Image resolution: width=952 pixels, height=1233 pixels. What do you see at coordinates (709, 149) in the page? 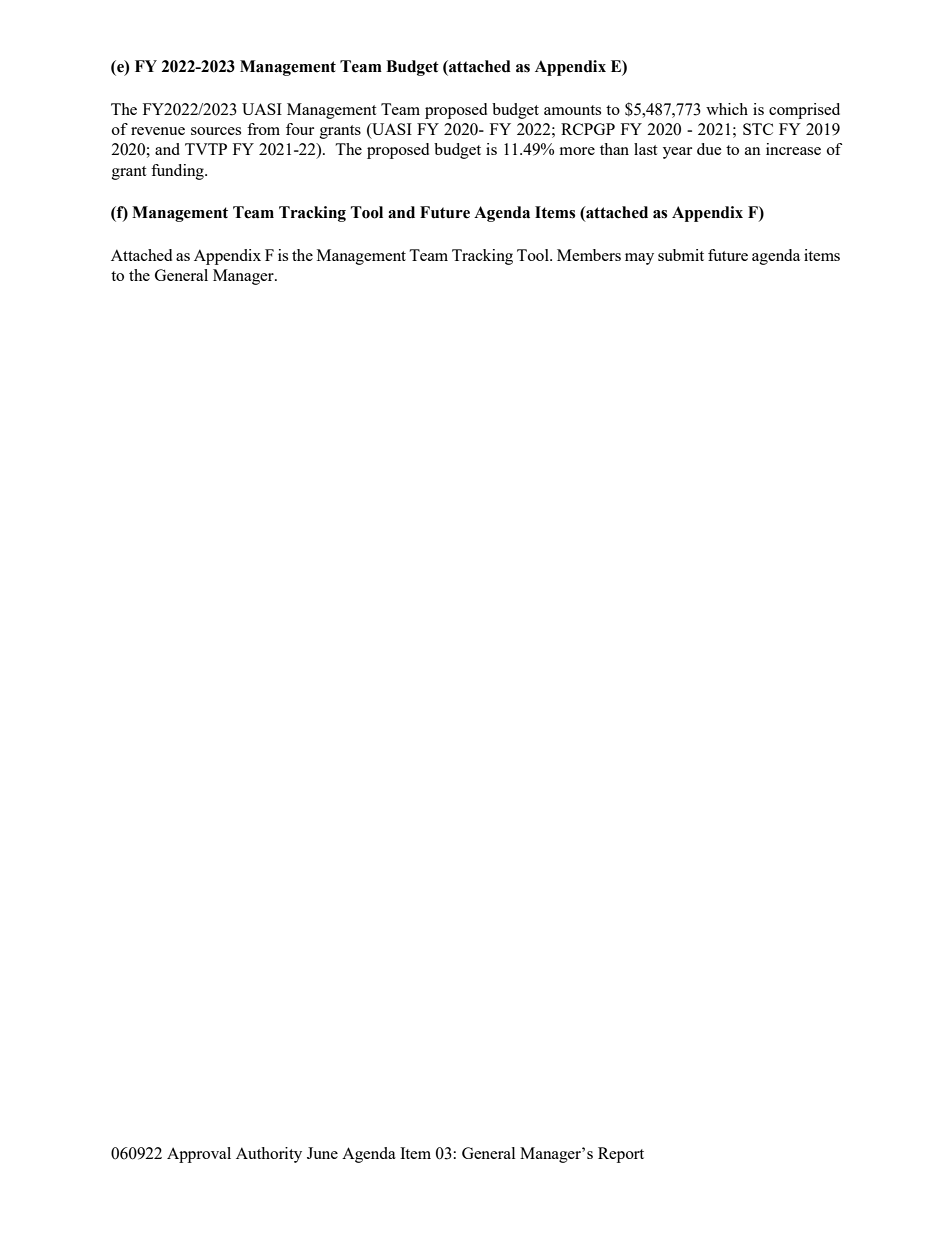
I see `due` at bounding box center [709, 149].
